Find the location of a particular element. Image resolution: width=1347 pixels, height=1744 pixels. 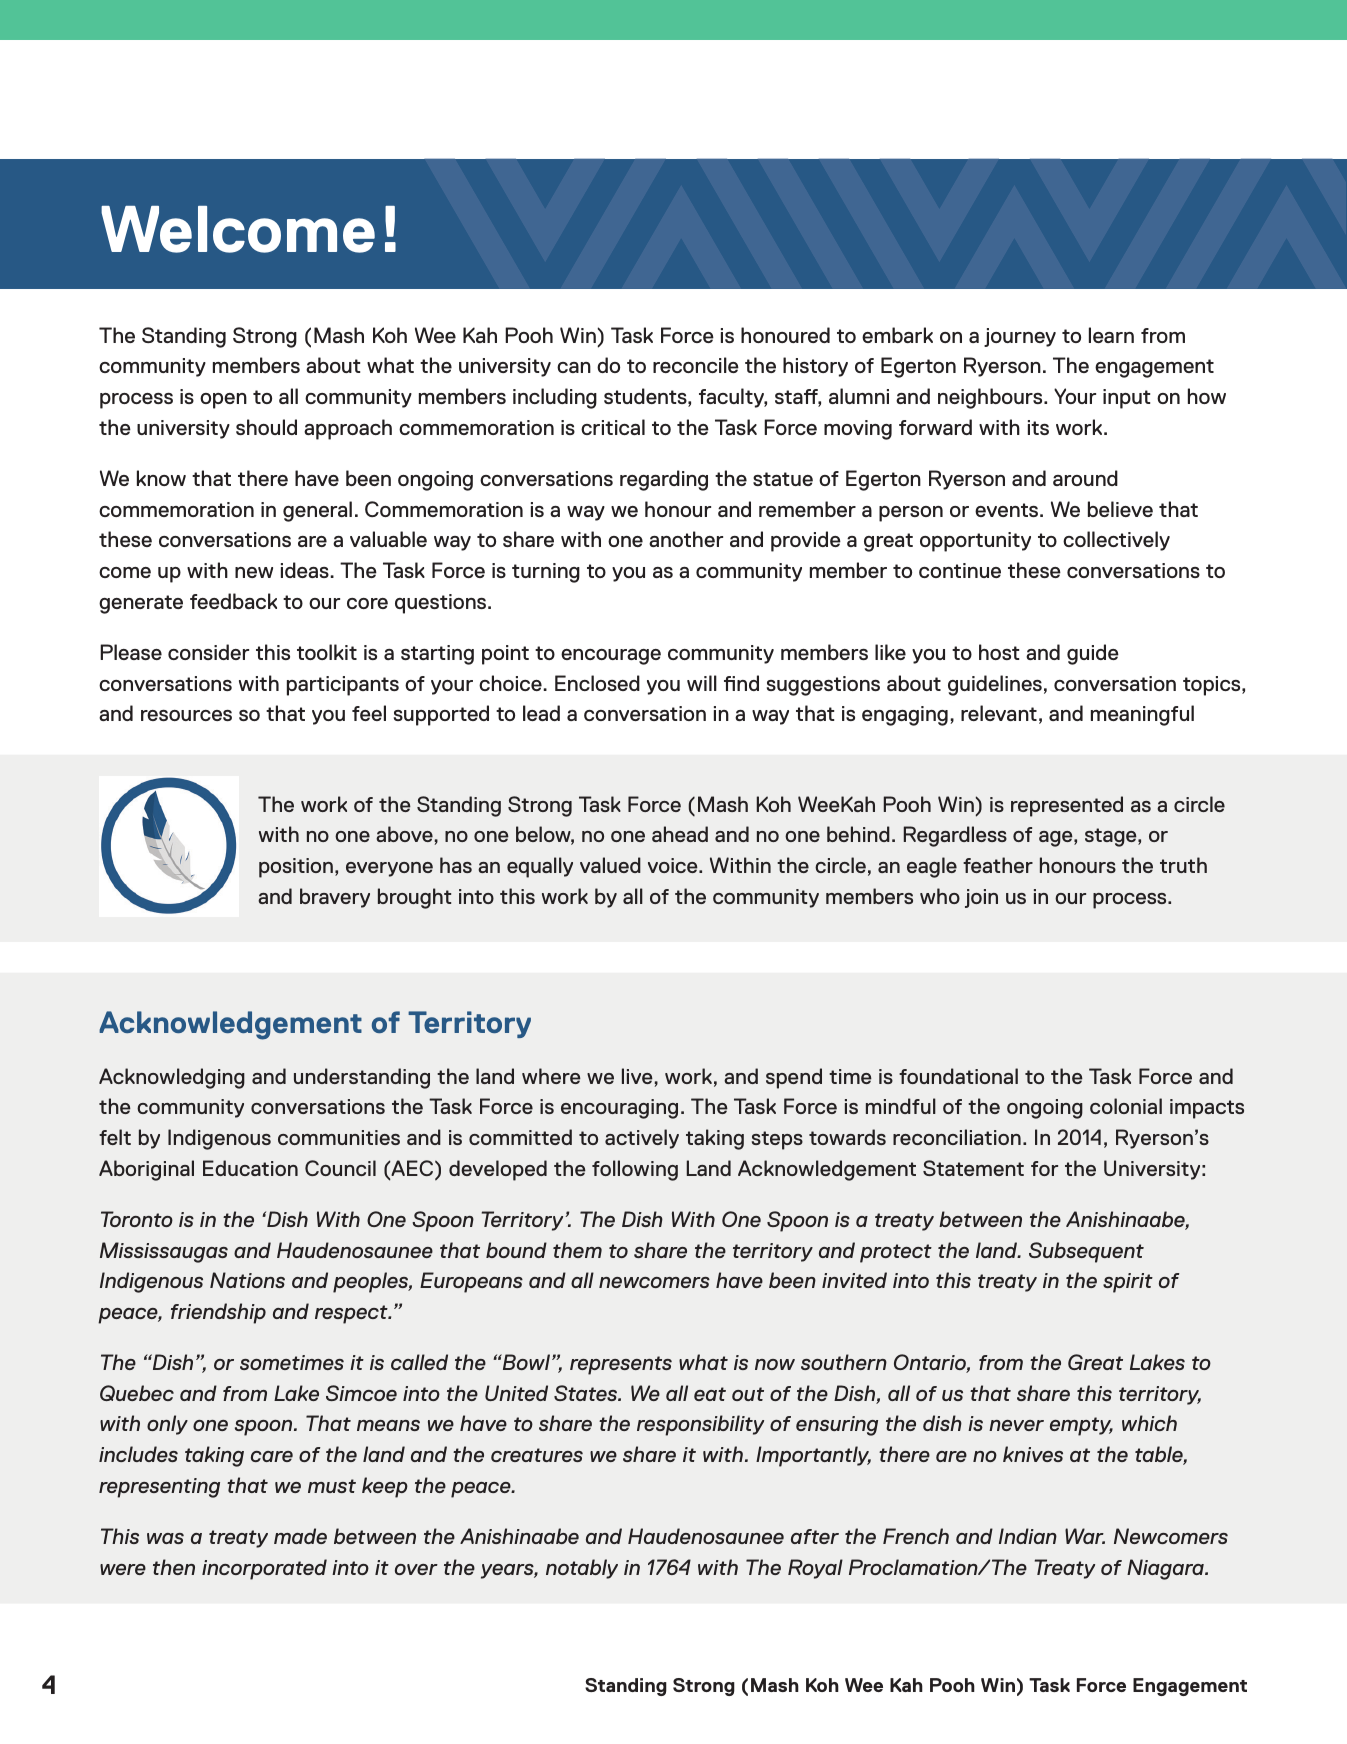

join is located at coordinates (981, 898).
